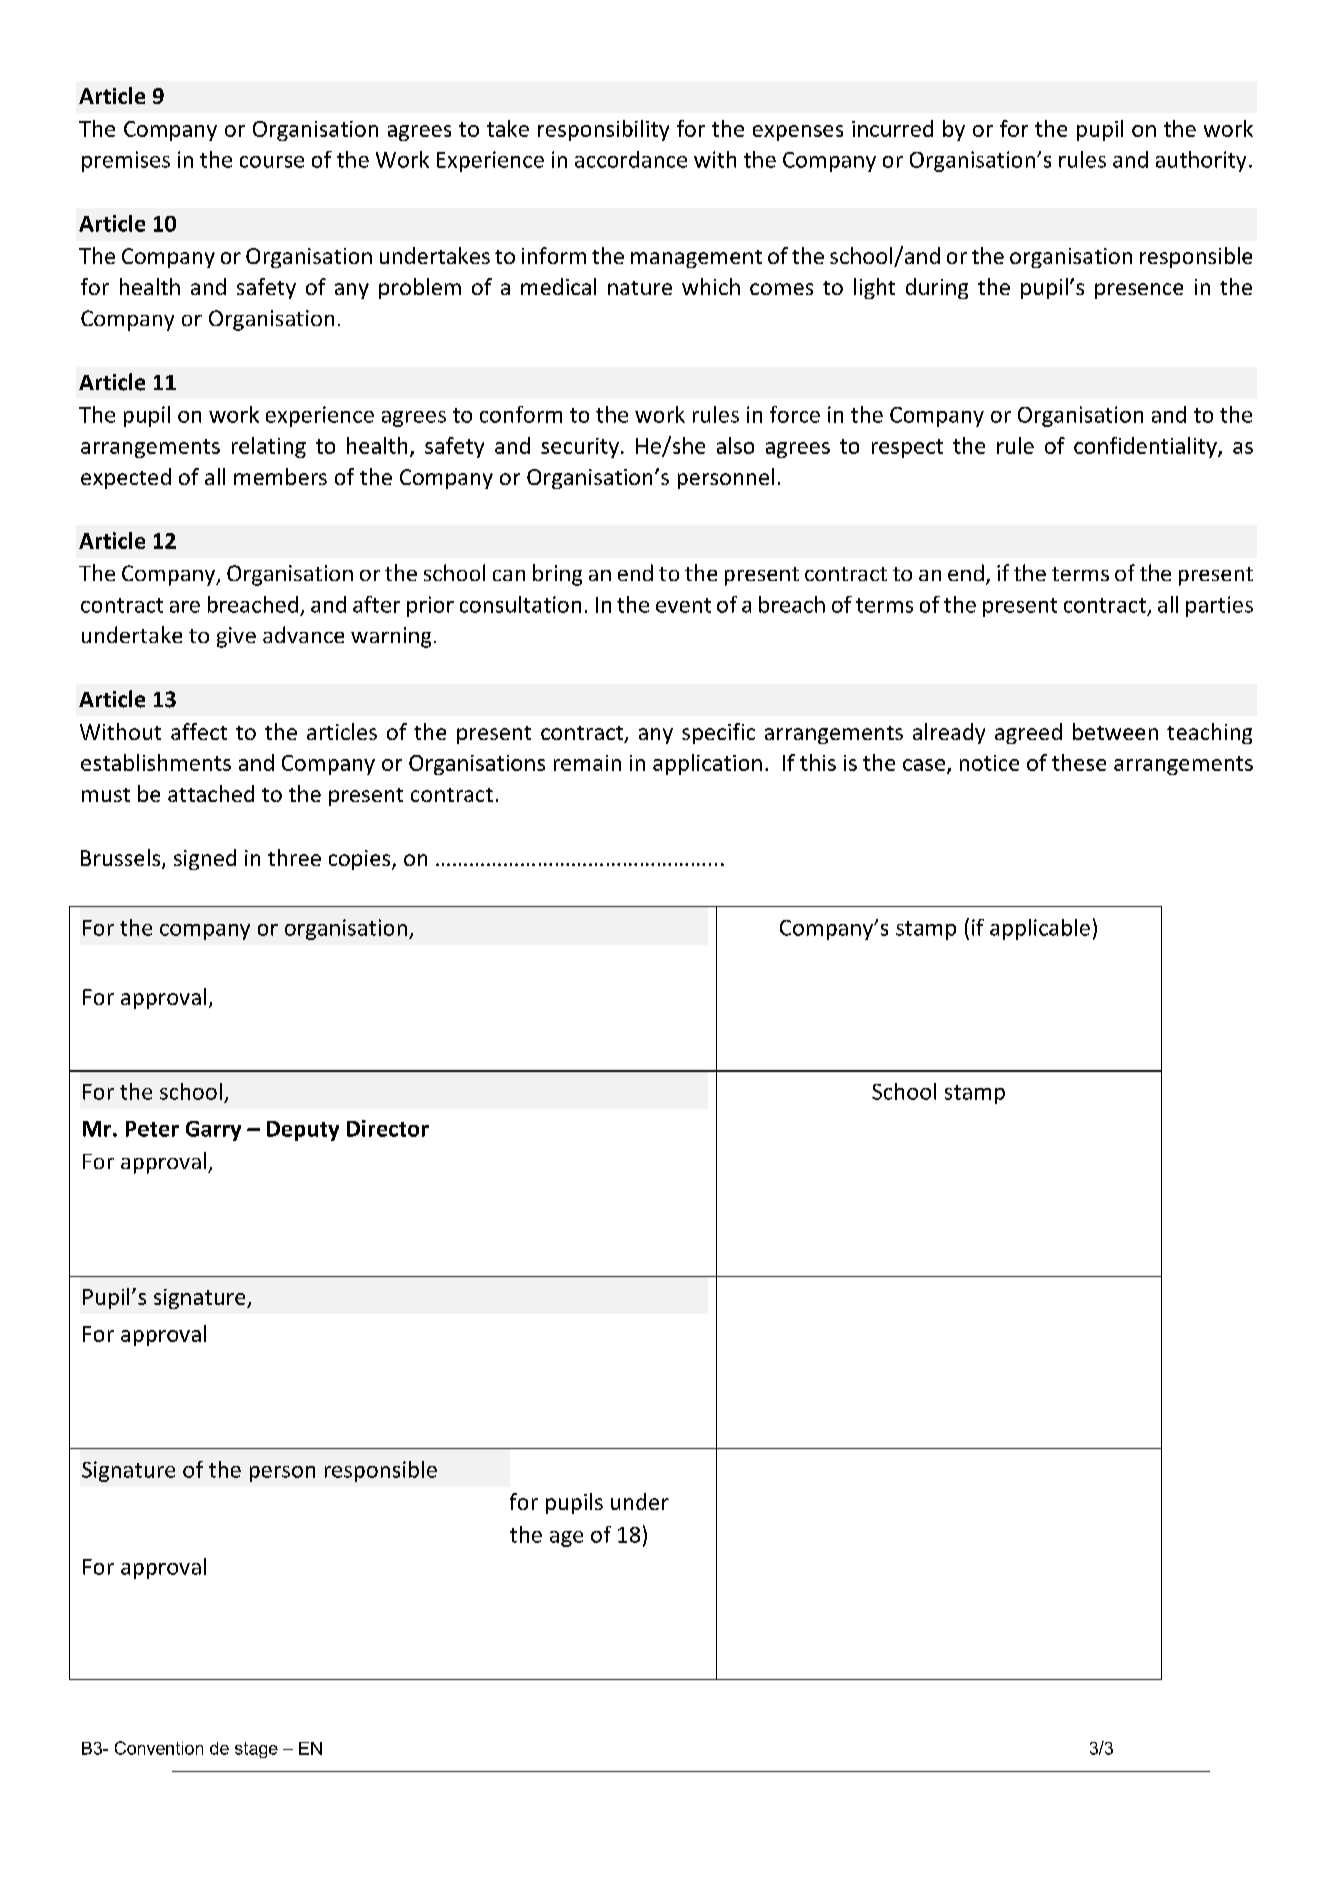 Image resolution: width=1334 pixels, height=1887 pixels. I want to click on stage, so click(256, 1750).
